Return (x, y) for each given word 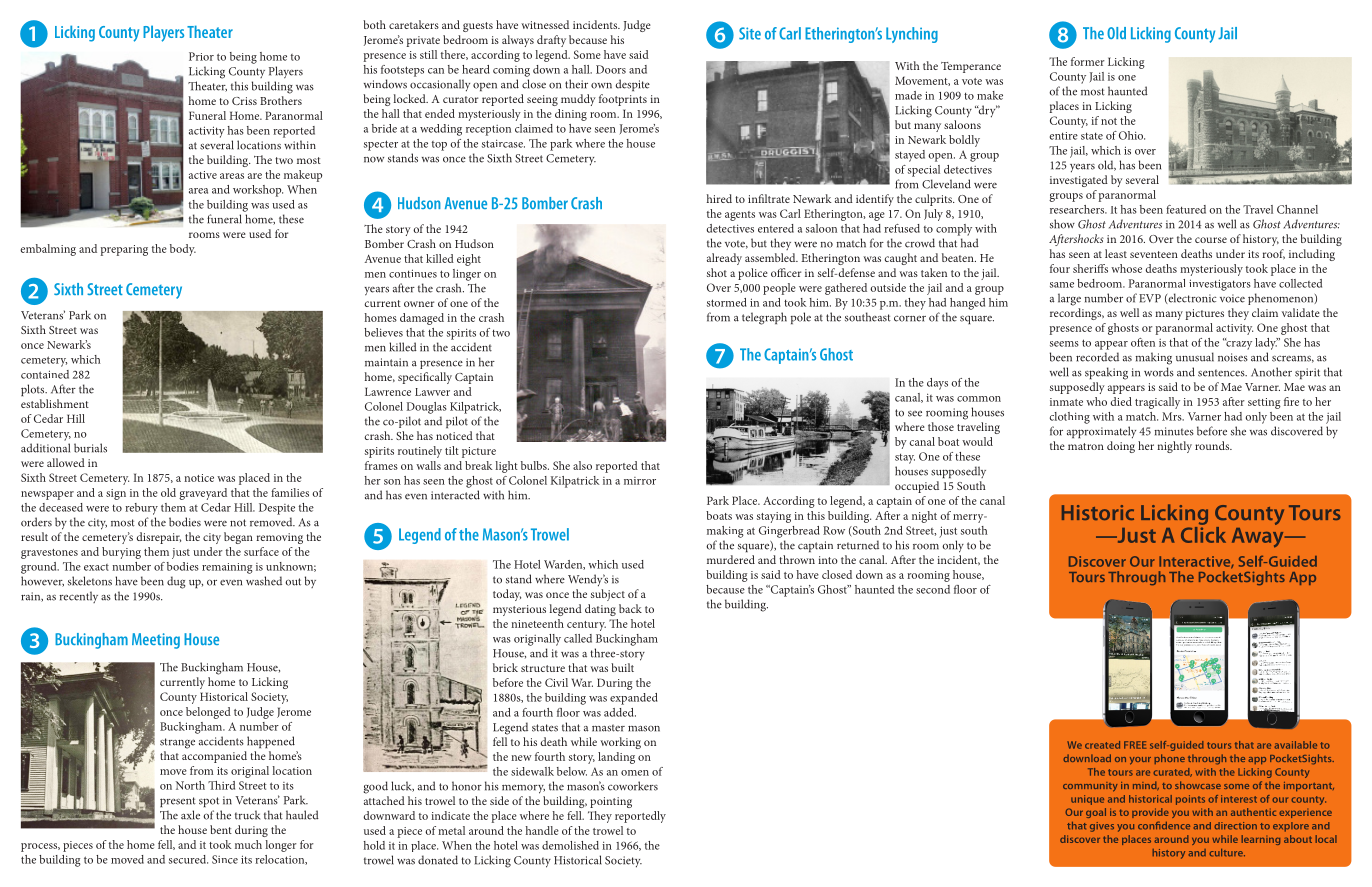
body (183, 250)
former (1088, 61)
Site (750, 33)
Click (1203, 533)
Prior (201, 56)
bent (221, 829)
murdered (731, 559)
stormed (727, 302)
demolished (570, 845)
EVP (1150, 298)
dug (176, 582)
